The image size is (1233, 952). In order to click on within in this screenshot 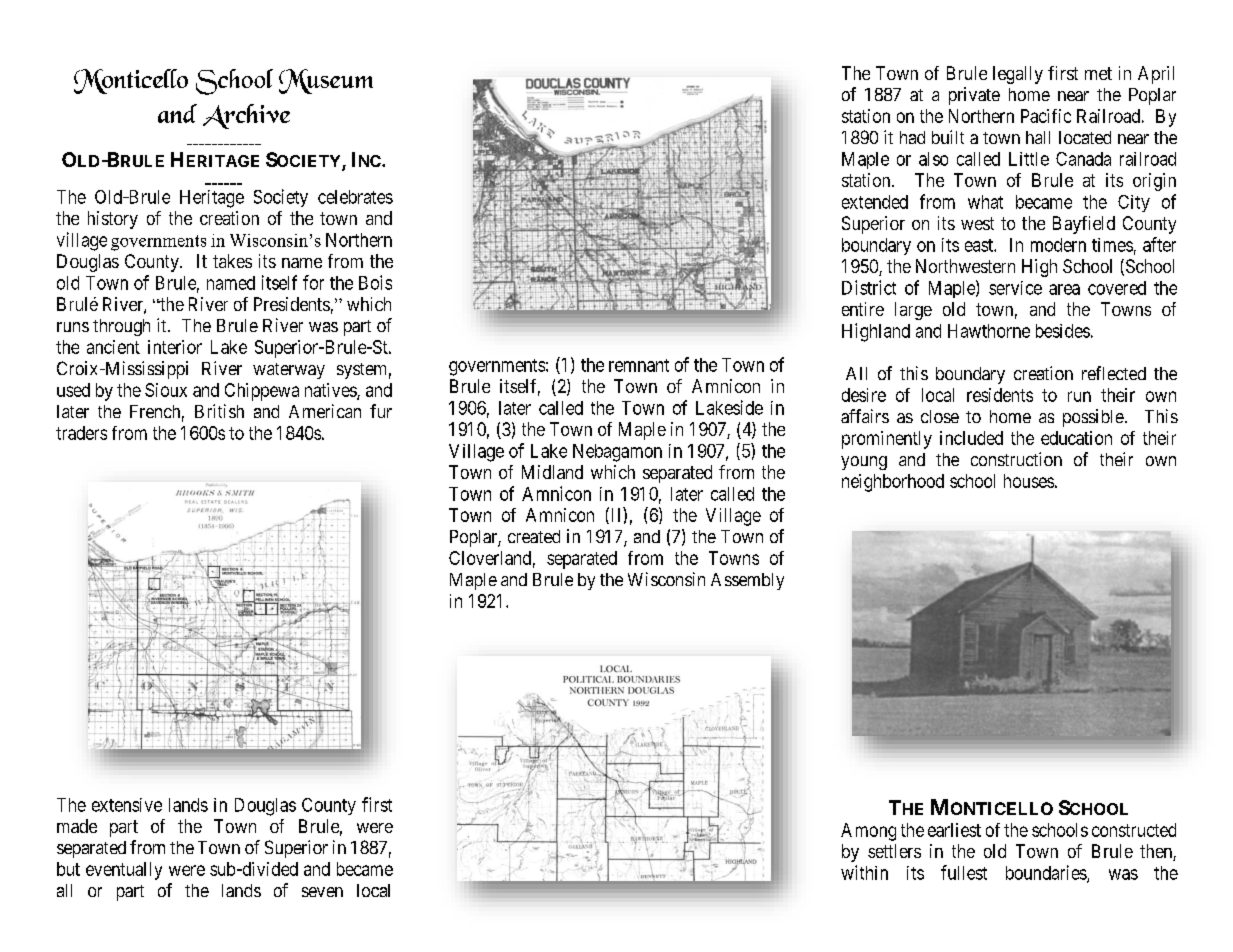, I will do `click(864, 872)`.
